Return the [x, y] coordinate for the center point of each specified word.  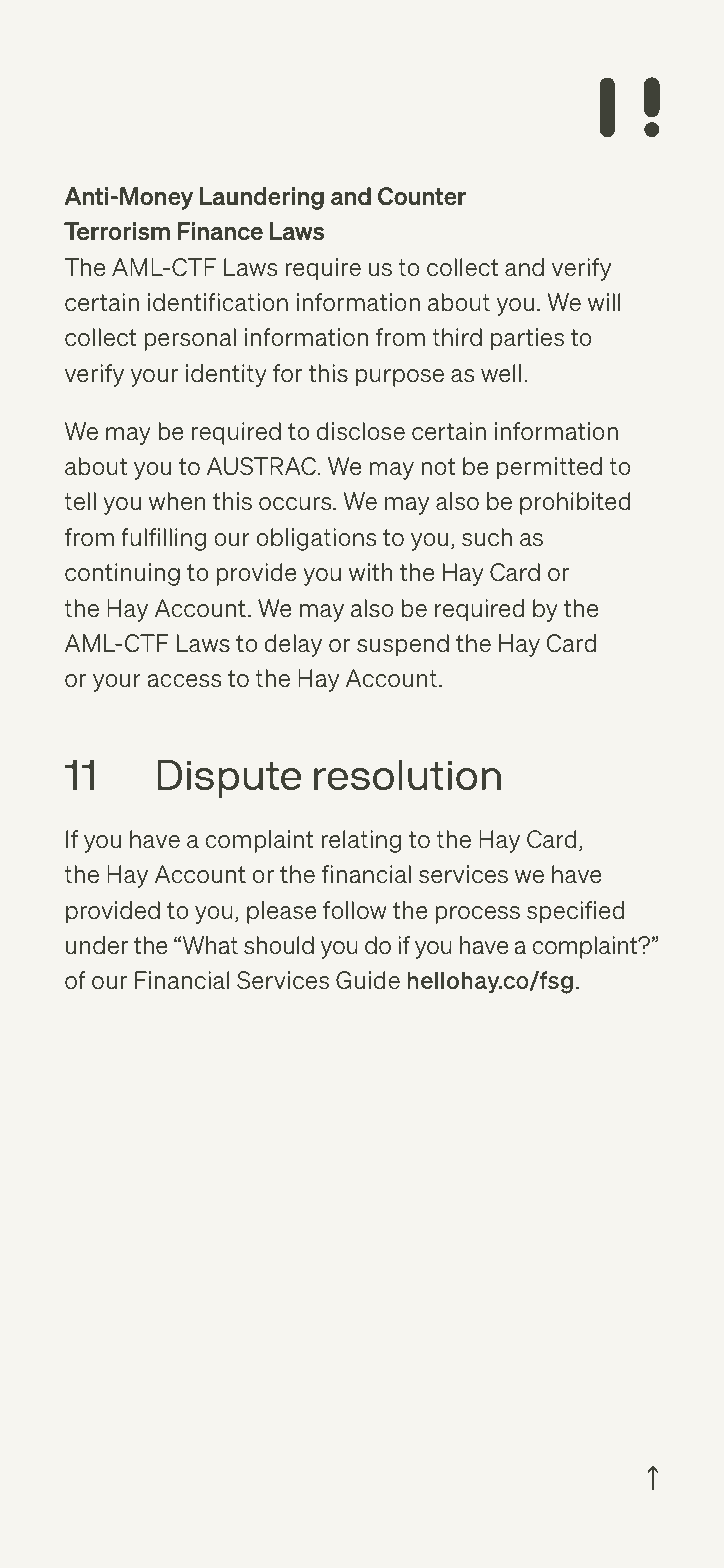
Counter [422, 196]
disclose [361, 431]
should [279, 945]
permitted [549, 468]
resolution [407, 775]
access [184, 681]
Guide [368, 980]
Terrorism [117, 231]
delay [293, 645]
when [177, 501]
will [604, 302]
